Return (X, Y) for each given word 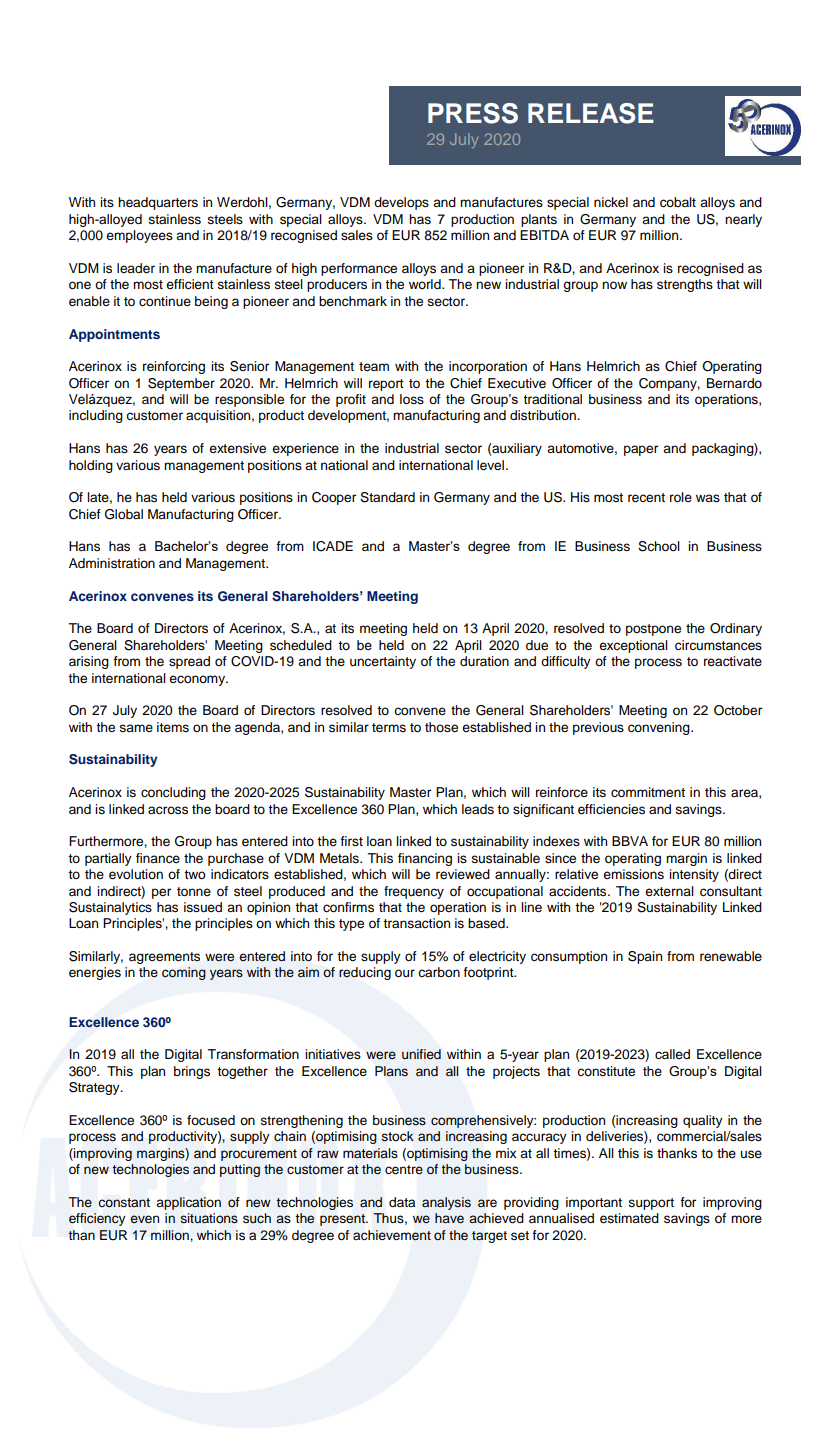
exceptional (633, 646)
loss (412, 399)
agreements (164, 958)
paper (641, 450)
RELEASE (591, 113)
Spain (645, 957)
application (189, 1203)
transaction (416, 923)
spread (189, 662)
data (402, 1202)
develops (401, 203)
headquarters (158, 203)
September (181, 384)
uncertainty (383, 662)
